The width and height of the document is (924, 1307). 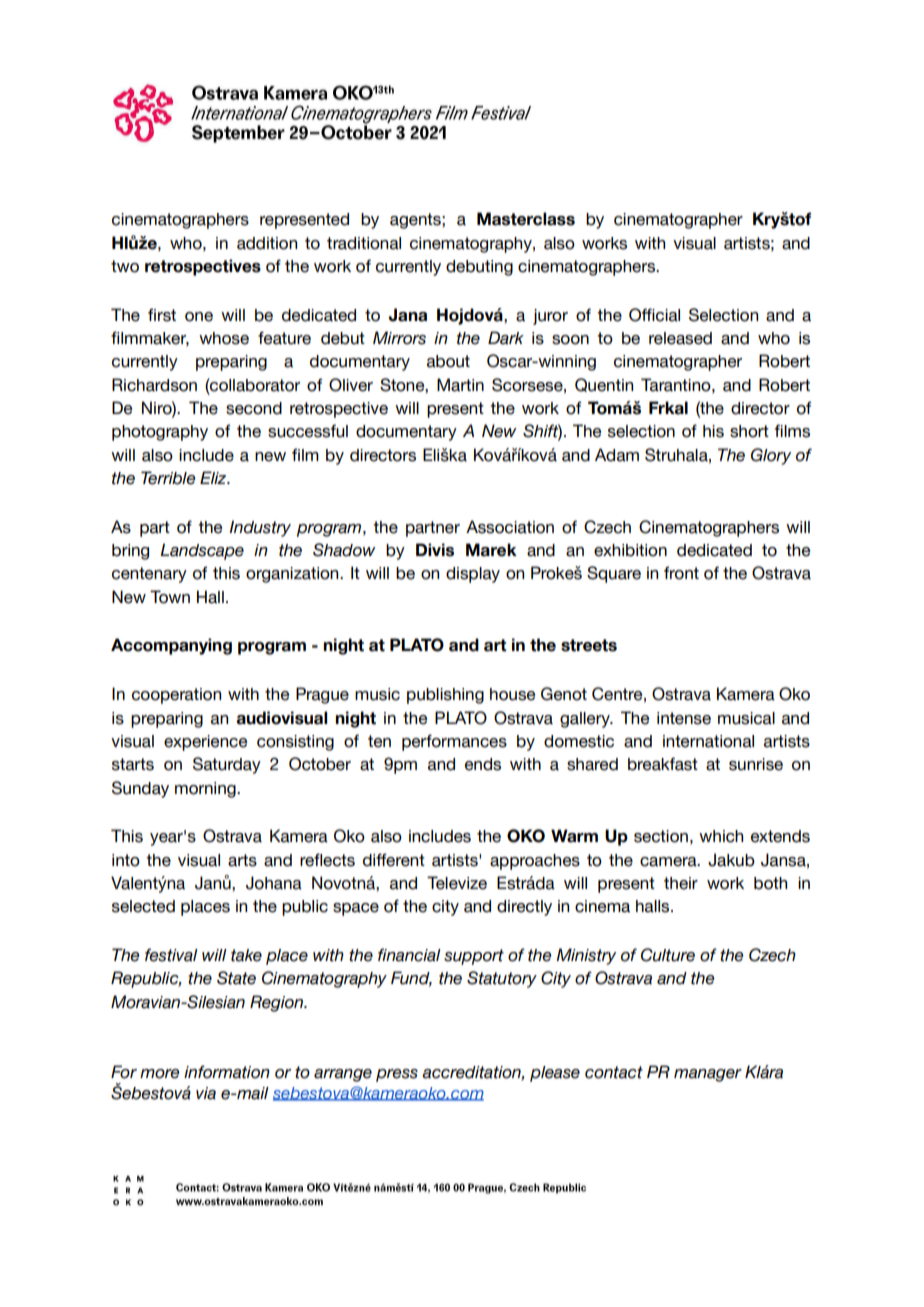 What do you see at coordinates (160, 433) in the document?
I see `photography` at bounding box center [160, 433].
